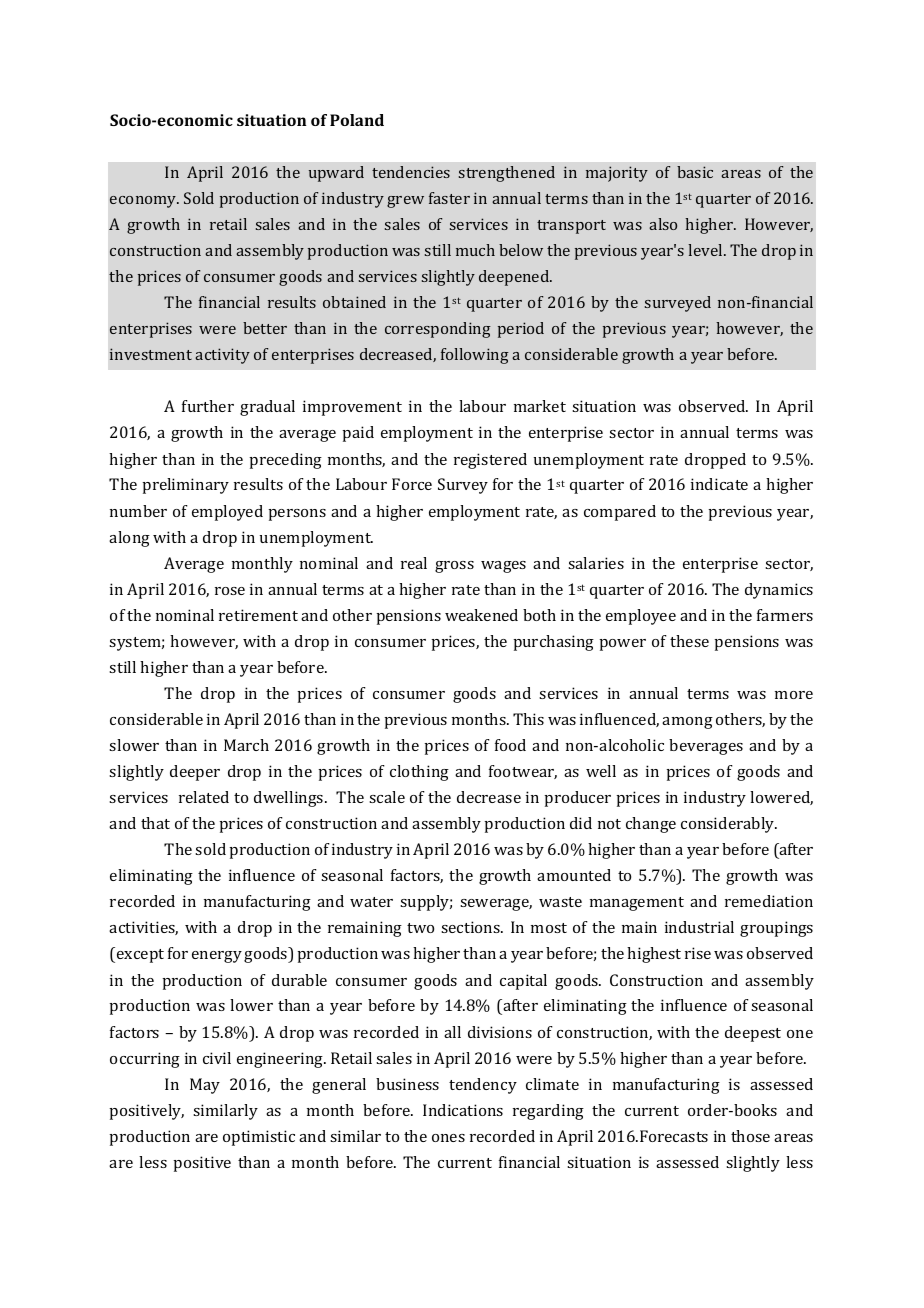  What do you see at coordinates (258, 615) in the image?
I see `retirement` at bounding box center [258, 615].
